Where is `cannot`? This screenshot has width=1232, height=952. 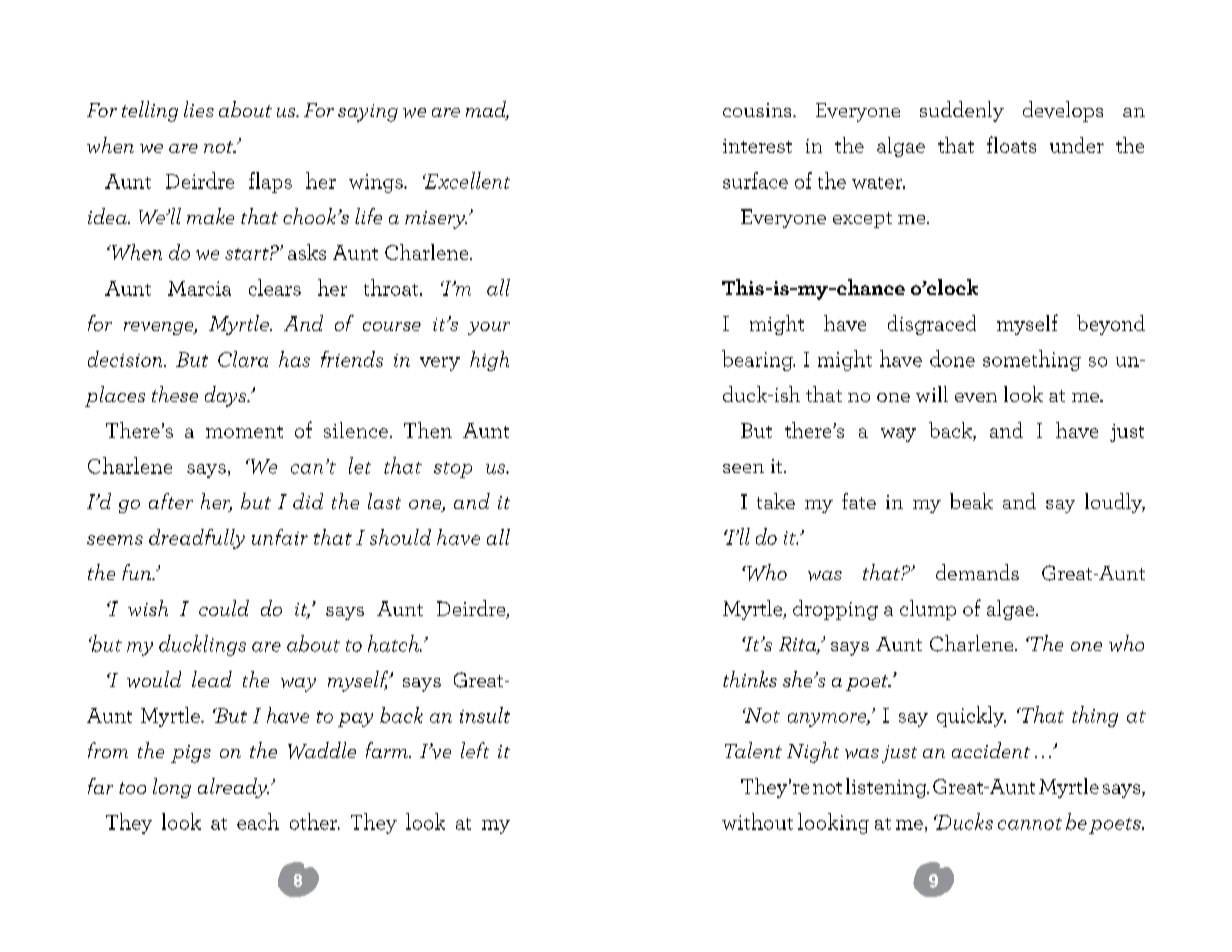
cannot is located at coordinates (1030, 824).
